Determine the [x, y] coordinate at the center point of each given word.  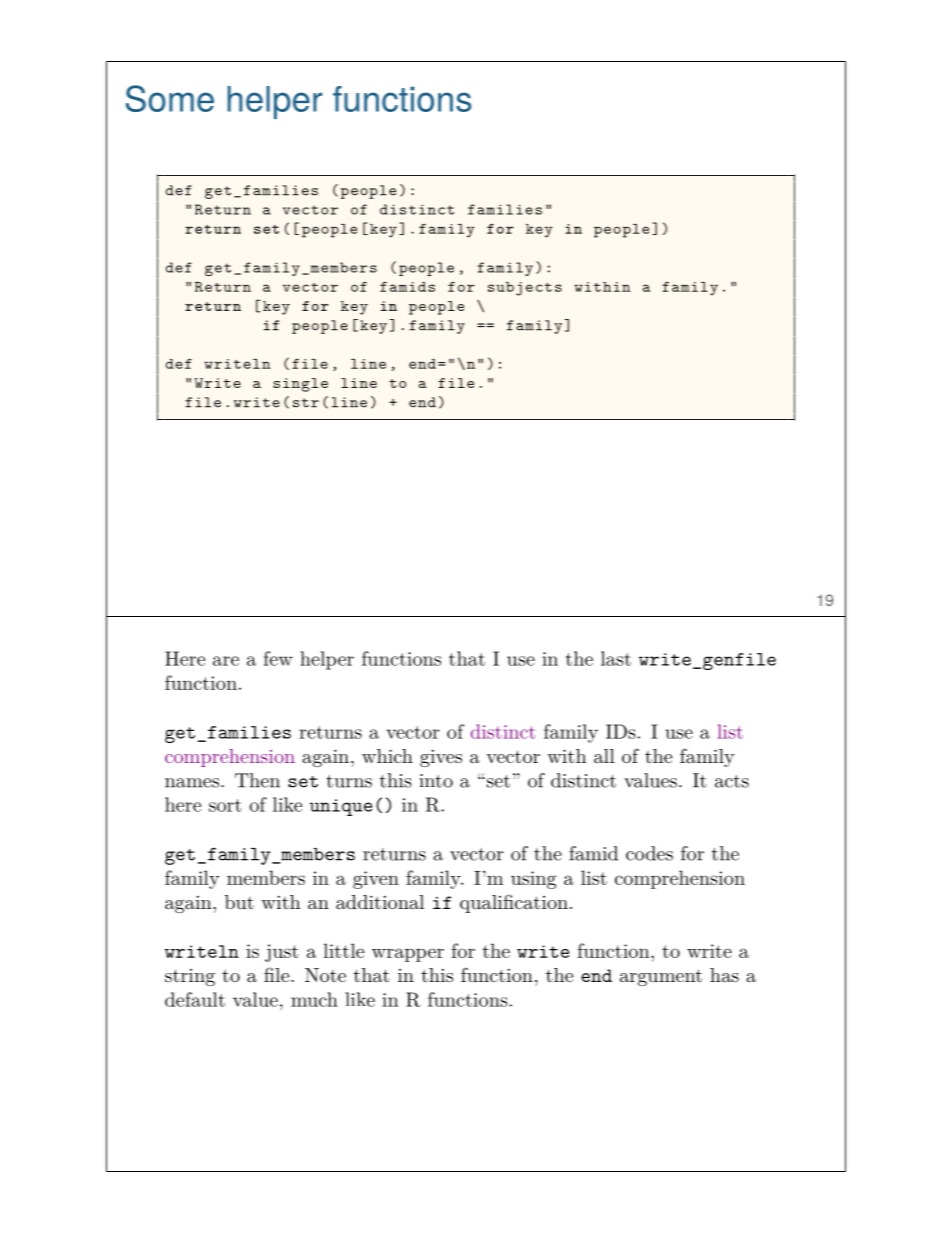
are [226, 661]
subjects [525, 289]
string [190, 977]
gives [441, 758]
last [616, 658]
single [300, 385]
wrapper [408, 955]
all [604, 756]
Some [170, 98]
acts [732, 781]
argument [661, 977]
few [278, 658]
